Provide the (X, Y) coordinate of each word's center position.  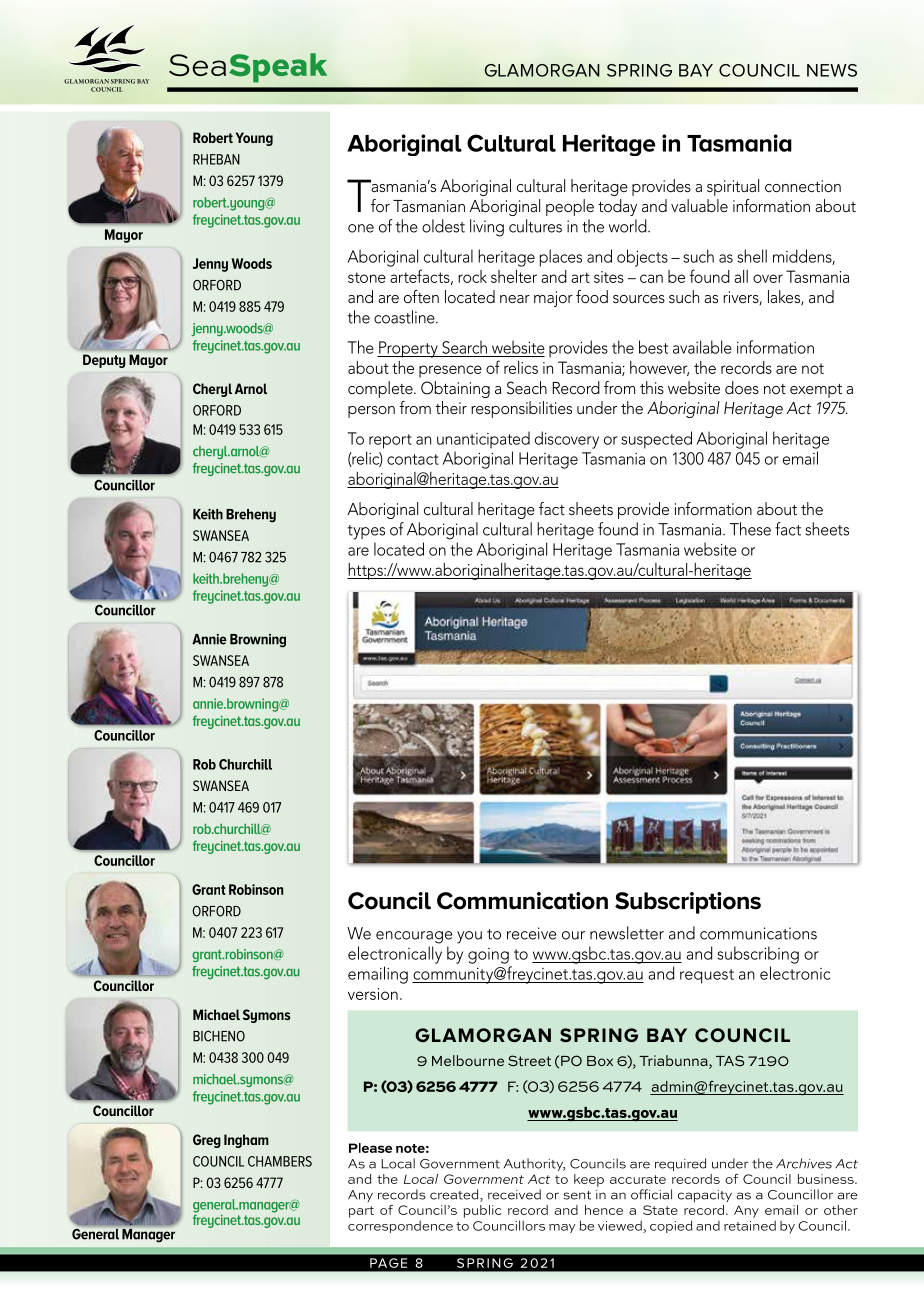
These (750, 529)
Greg (207, 1141)
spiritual (733, 187)
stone (367, 277)
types (366, 532)
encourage (414, 937)
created (455, 1195)
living (487, 228)
